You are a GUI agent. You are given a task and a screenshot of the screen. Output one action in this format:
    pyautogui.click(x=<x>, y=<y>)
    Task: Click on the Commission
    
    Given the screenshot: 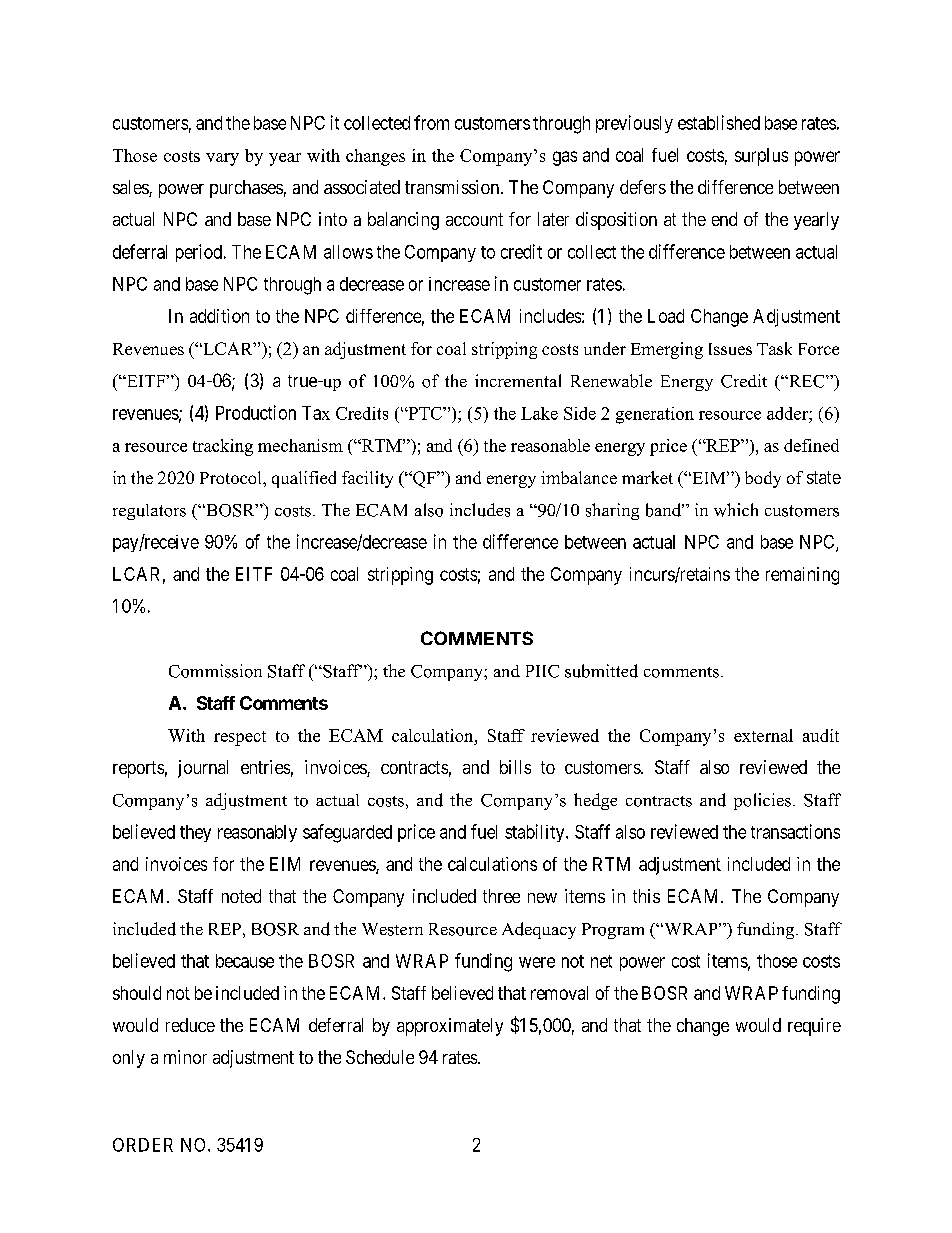 What is the action you would take?
    pyautogui.click(x=215, y=671)
